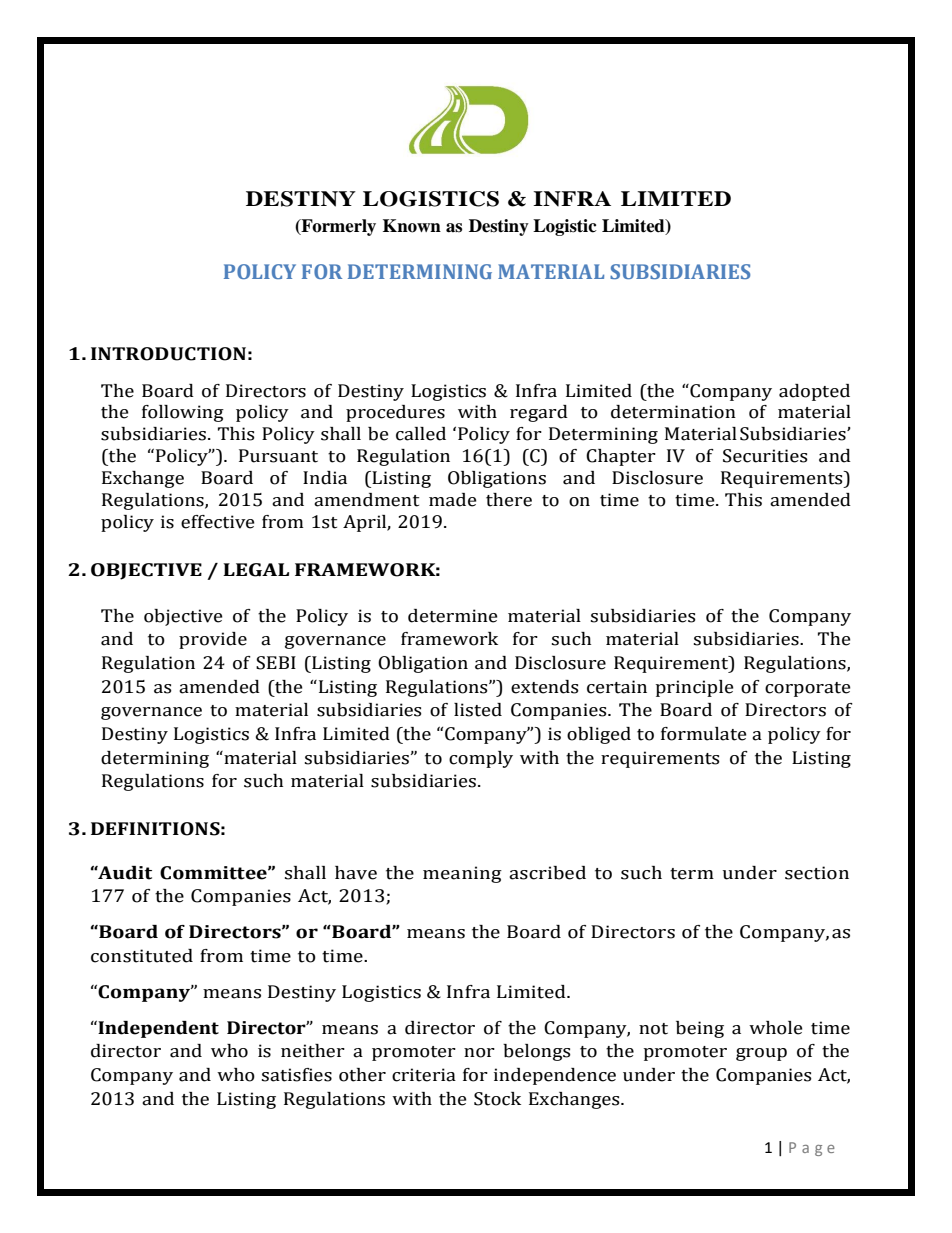  Describe the element at coordinates (704, 734) in the screenshot. I see `formulate` at that location.
